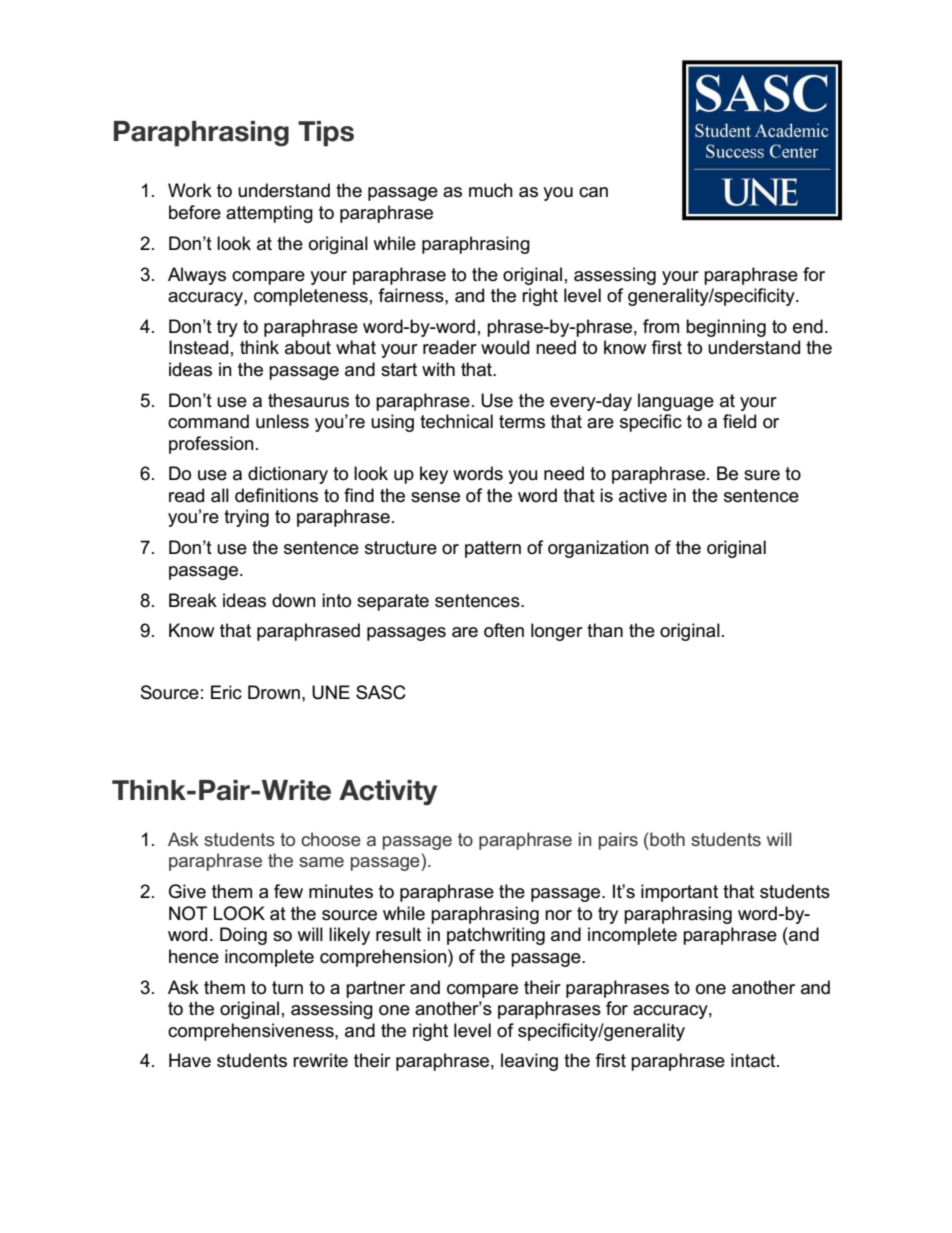 This page has width=952, height=1233. Describe the element at coordinates (491, 190) in the page. I see `much` at that location.
